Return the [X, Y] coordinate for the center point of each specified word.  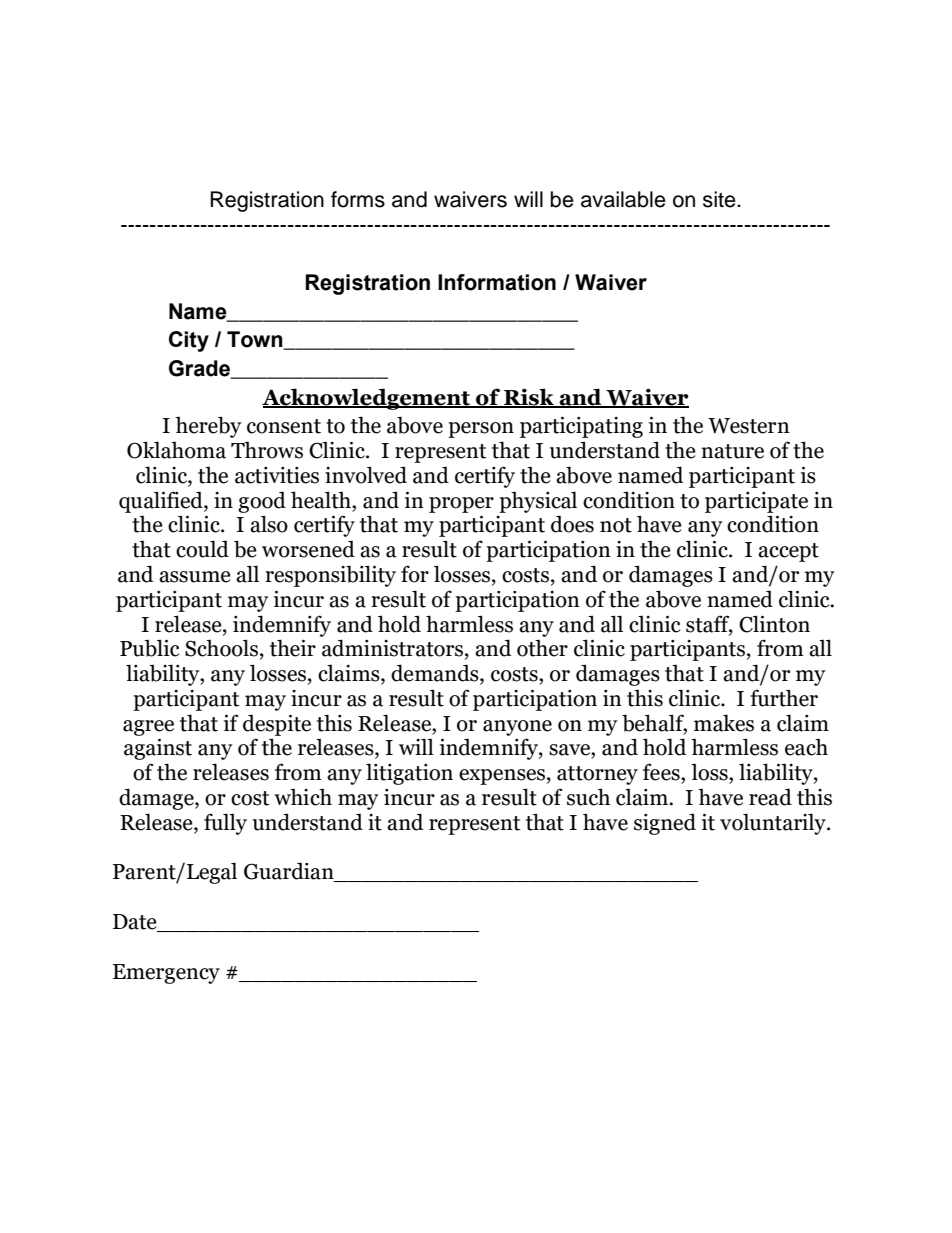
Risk [529, 398]
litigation [409, 774]
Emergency [166, 974]
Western [749, 426]
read [770, 797]
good [262, 502]
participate [756, 502]
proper [461, 505]
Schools [221, 648]
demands [436, 674]
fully [225, 824]
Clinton [774, 624]
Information [497, 282]
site [720, 199]
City [189, 341]
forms [358, 199]
